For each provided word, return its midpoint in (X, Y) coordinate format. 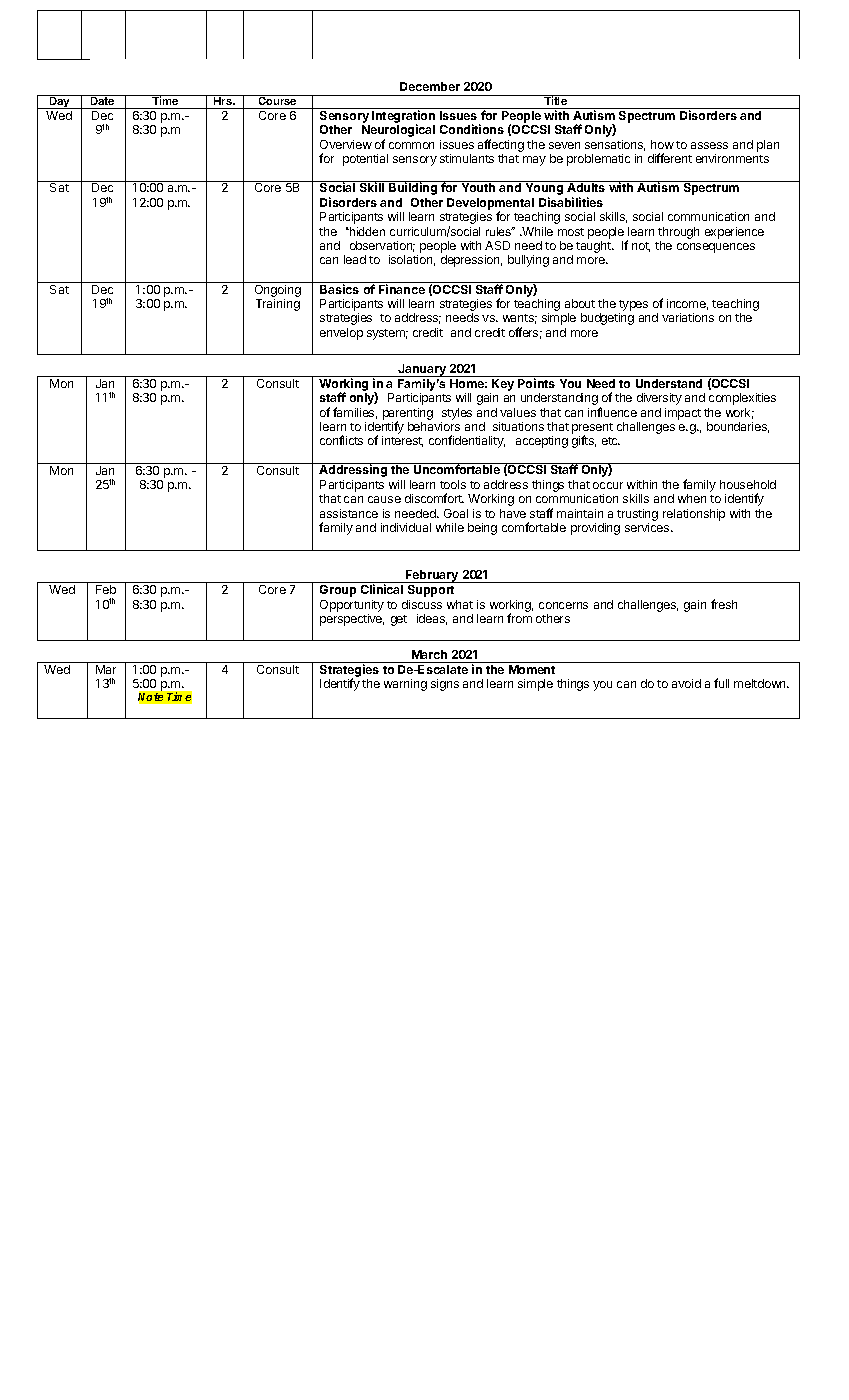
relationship (694, 515)
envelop (341, 334)
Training (278, 305)
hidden (366, 231)
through (678, 233)
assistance (349, 513)
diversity (659, 399)
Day (59, 102)
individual (406, 527)
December (430, 86)
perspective (352, 620)
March (429, 654)
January (422, 370)
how (662, 144)
